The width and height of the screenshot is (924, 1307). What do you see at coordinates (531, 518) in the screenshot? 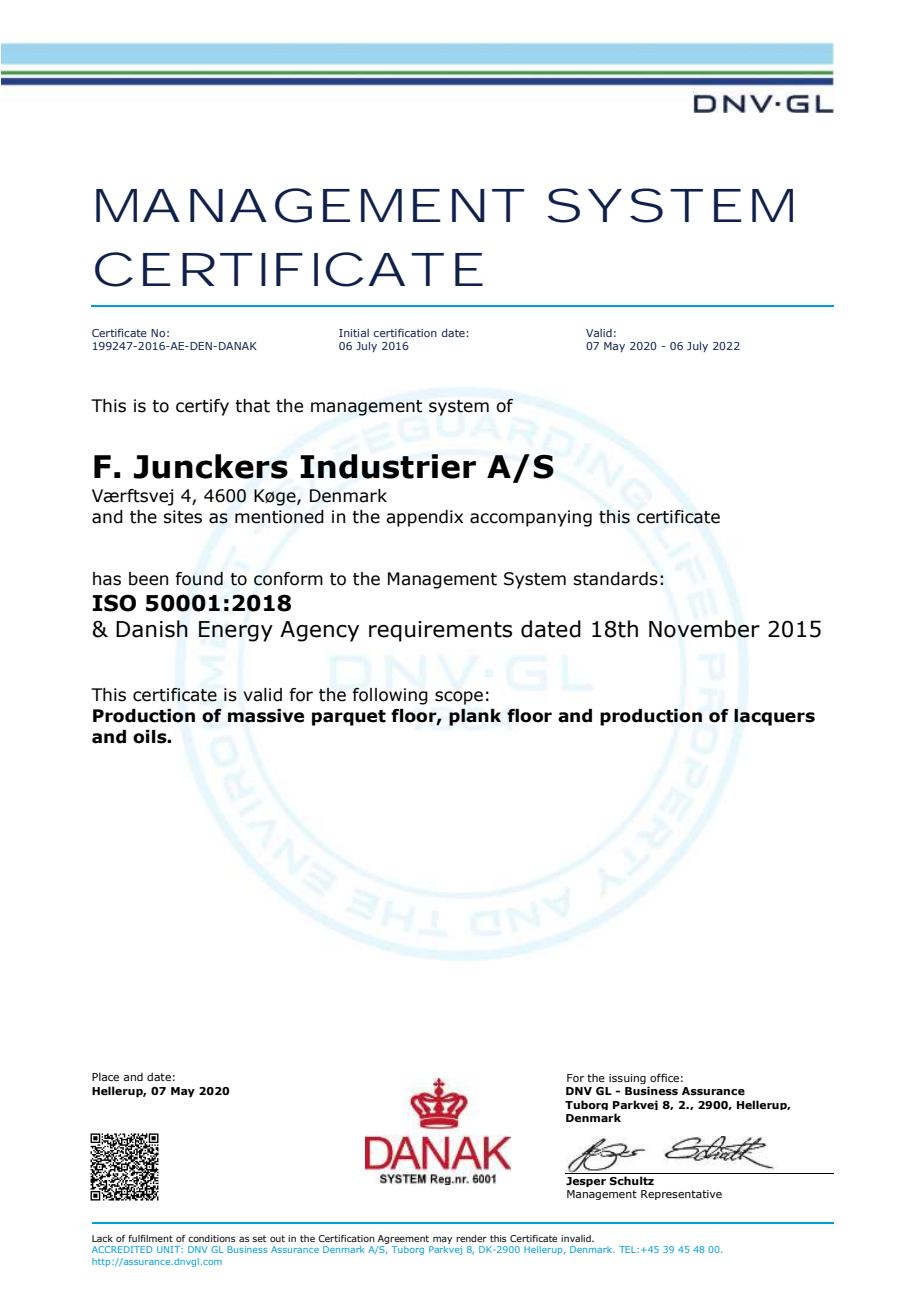
I see `accompanying` at bounding box center [531, 518].
